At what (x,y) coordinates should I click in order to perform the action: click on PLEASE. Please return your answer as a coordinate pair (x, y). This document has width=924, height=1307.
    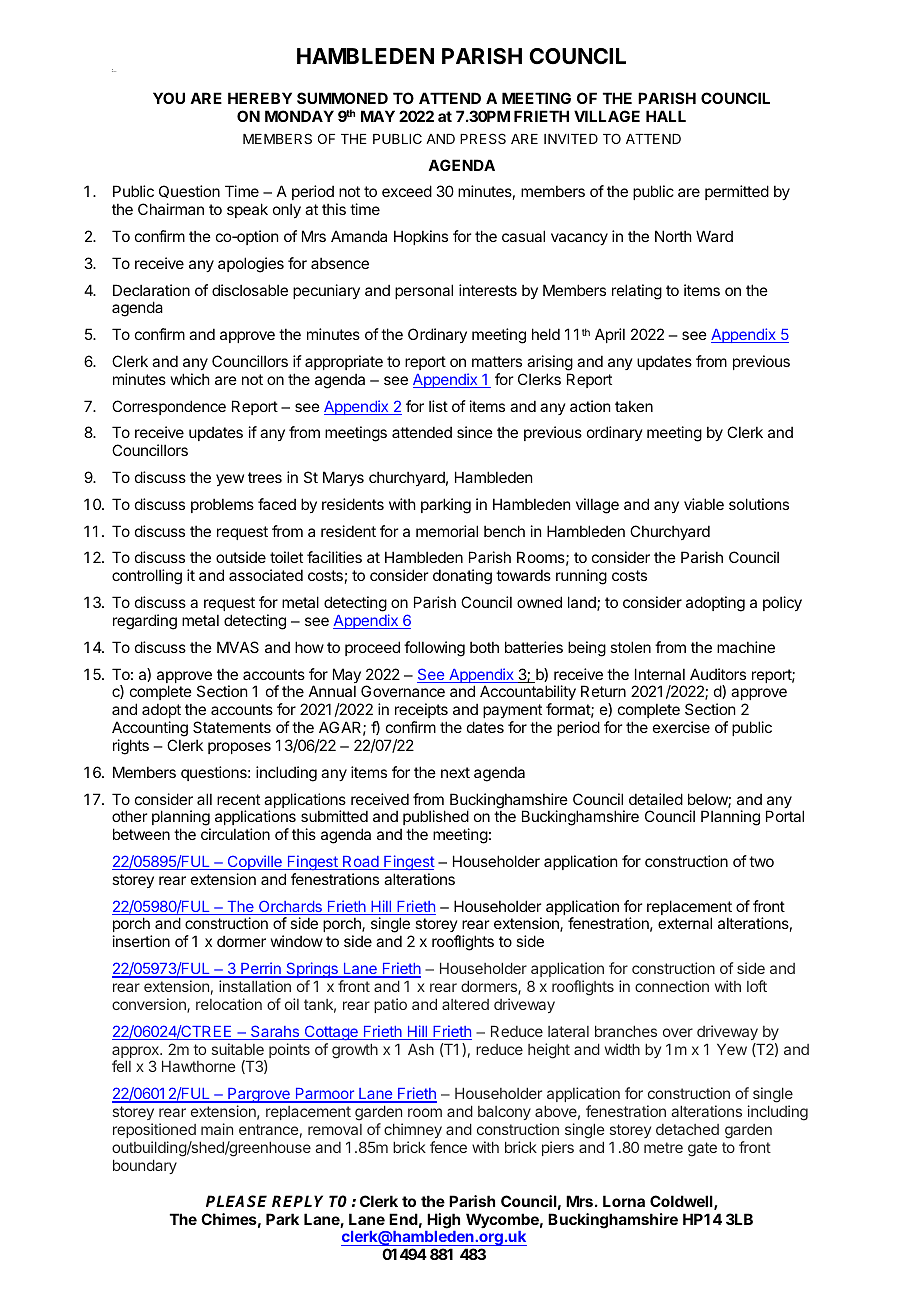
    Looking at the image, I should click on (236, 1201).
